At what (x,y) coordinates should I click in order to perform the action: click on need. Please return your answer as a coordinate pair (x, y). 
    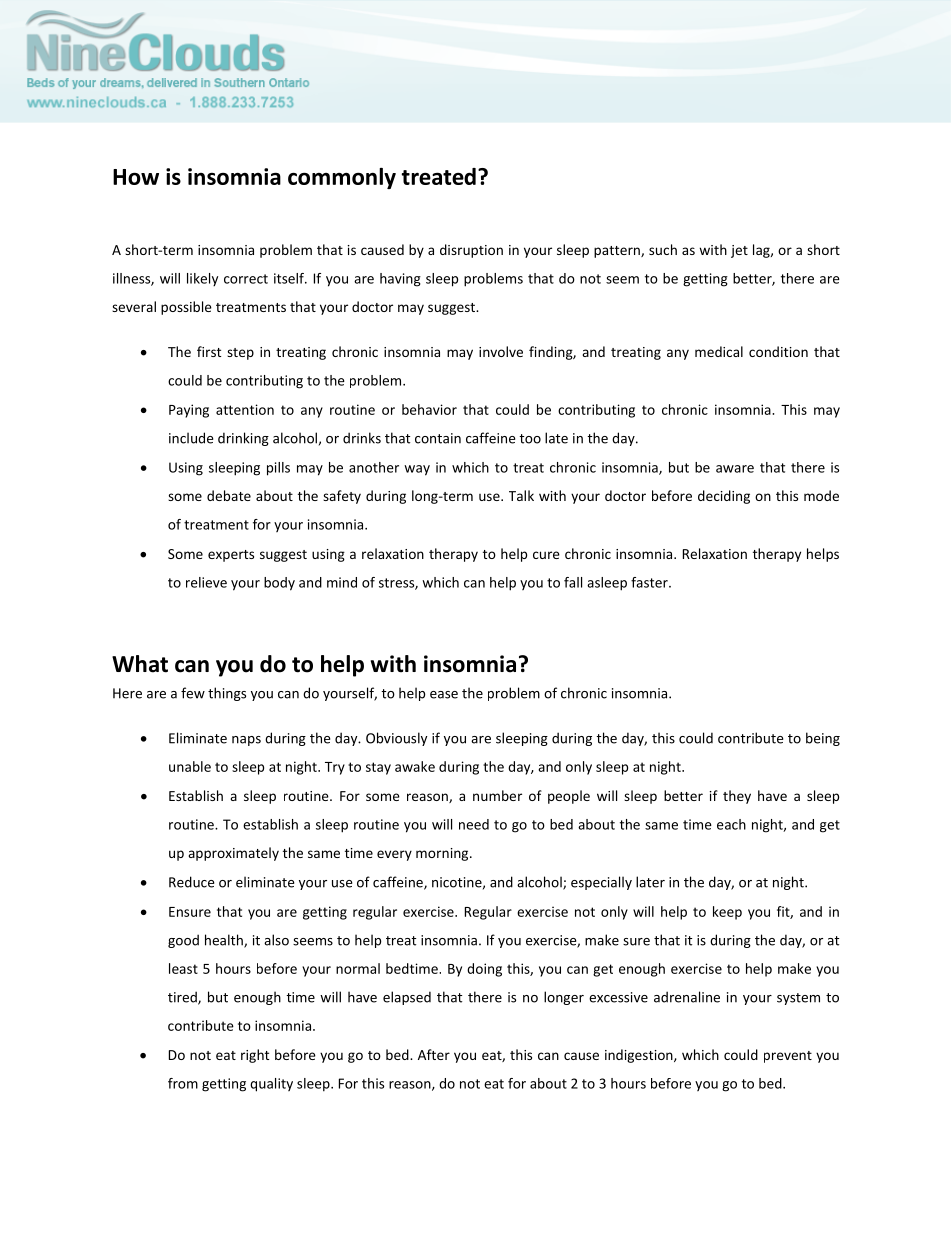
    Looking at the image, I should click on (474, 824).
